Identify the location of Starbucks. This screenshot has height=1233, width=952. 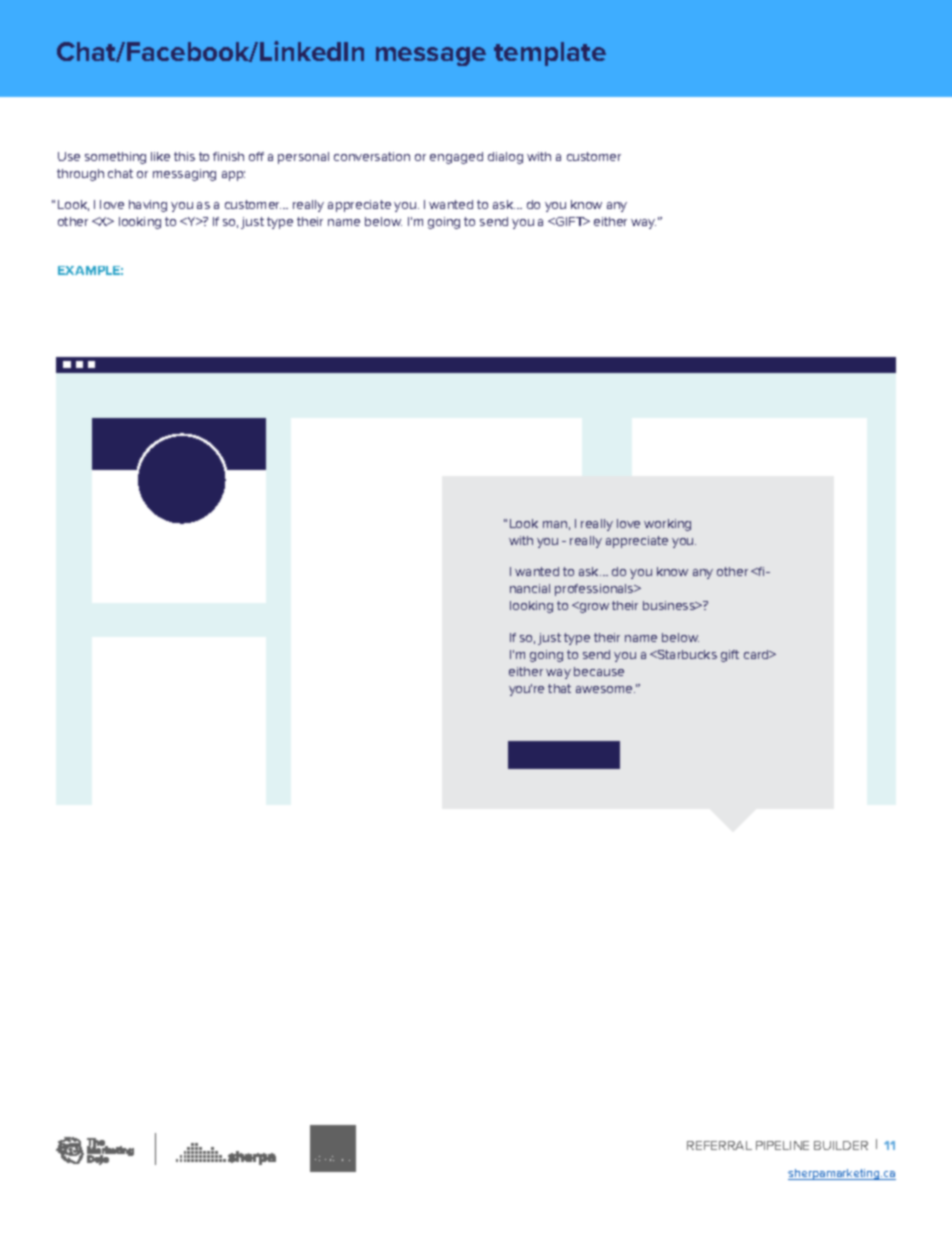
(686, 654).
